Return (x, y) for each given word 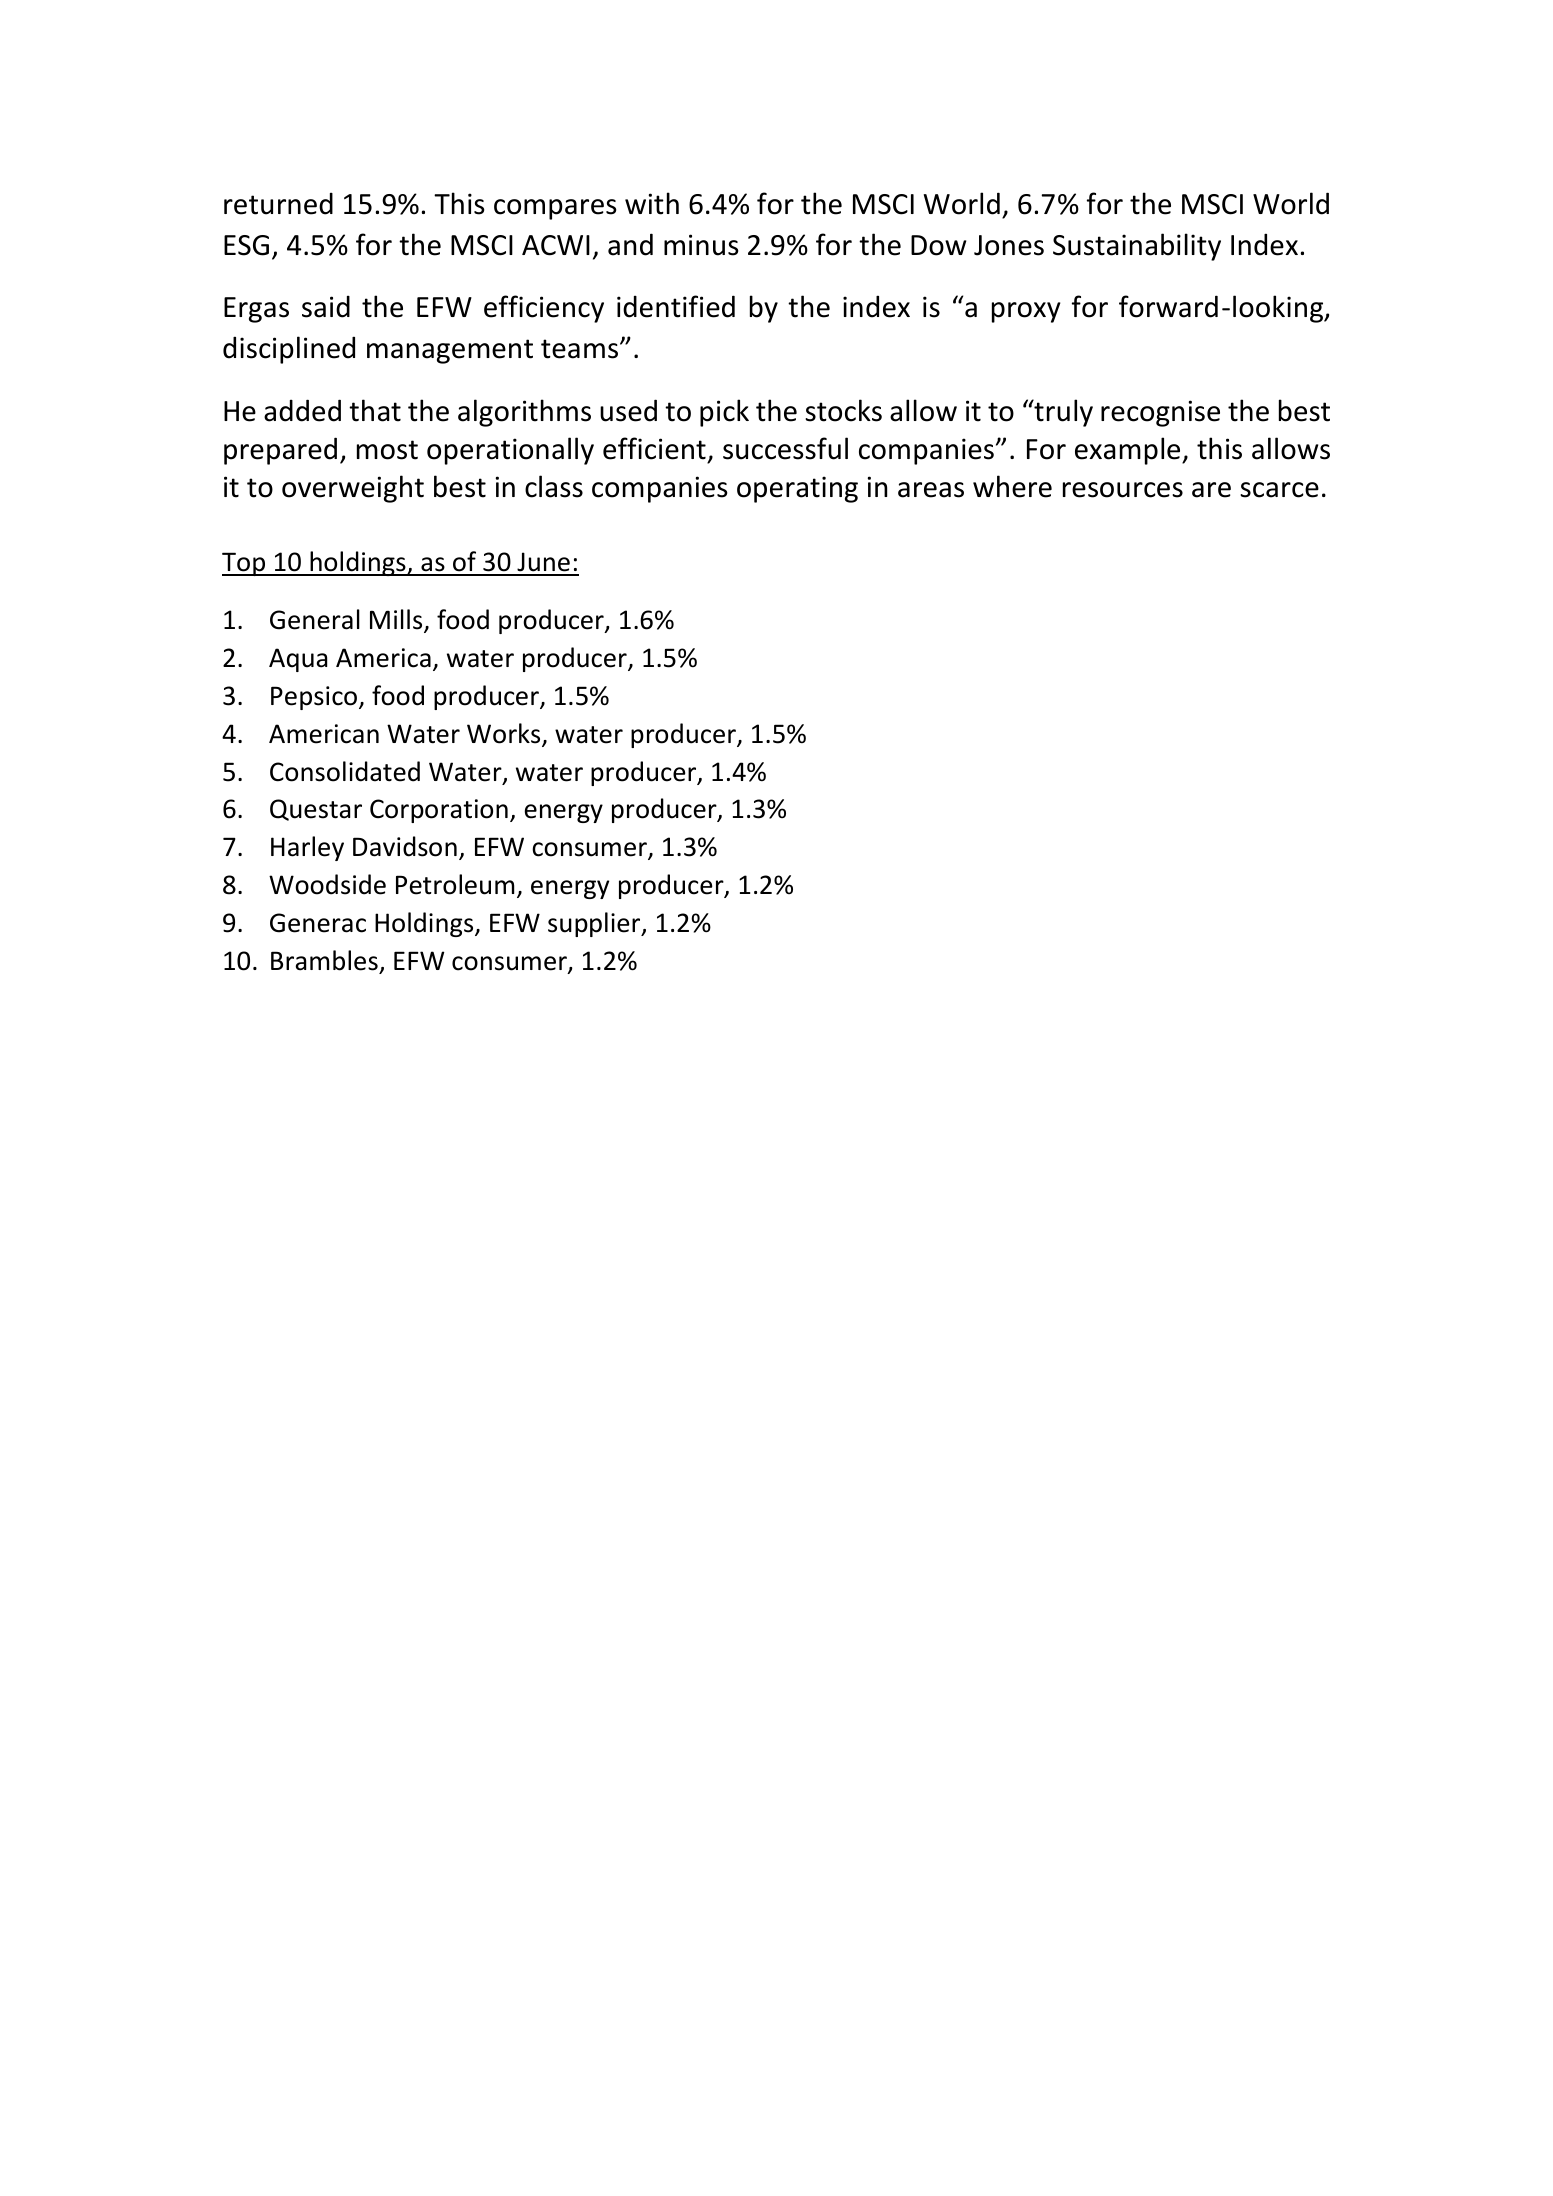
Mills (397, 621)
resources (1123, 490)
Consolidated (345, 771)
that (375, 410)
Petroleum (455, 884)
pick (724, 413)
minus (701, 245)
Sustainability (1137, 247)
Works (505, 734)
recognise (1160, 413)
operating (797, 489)
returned (278, 203)
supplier (595, 924)
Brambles (324, 960)
